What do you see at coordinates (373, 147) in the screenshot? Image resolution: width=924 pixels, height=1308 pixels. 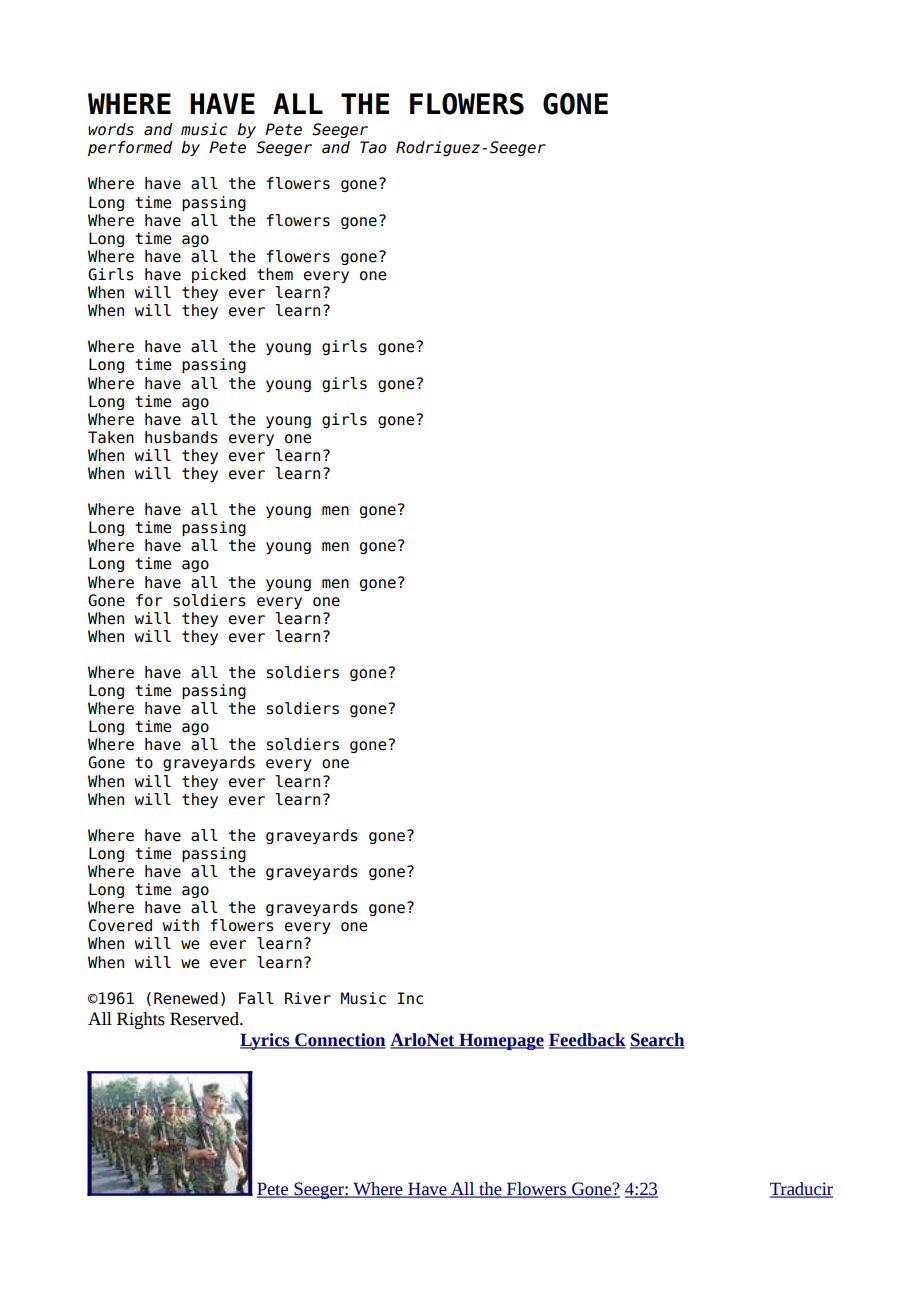 I see `Tao` at bounding box center [373, 147].
